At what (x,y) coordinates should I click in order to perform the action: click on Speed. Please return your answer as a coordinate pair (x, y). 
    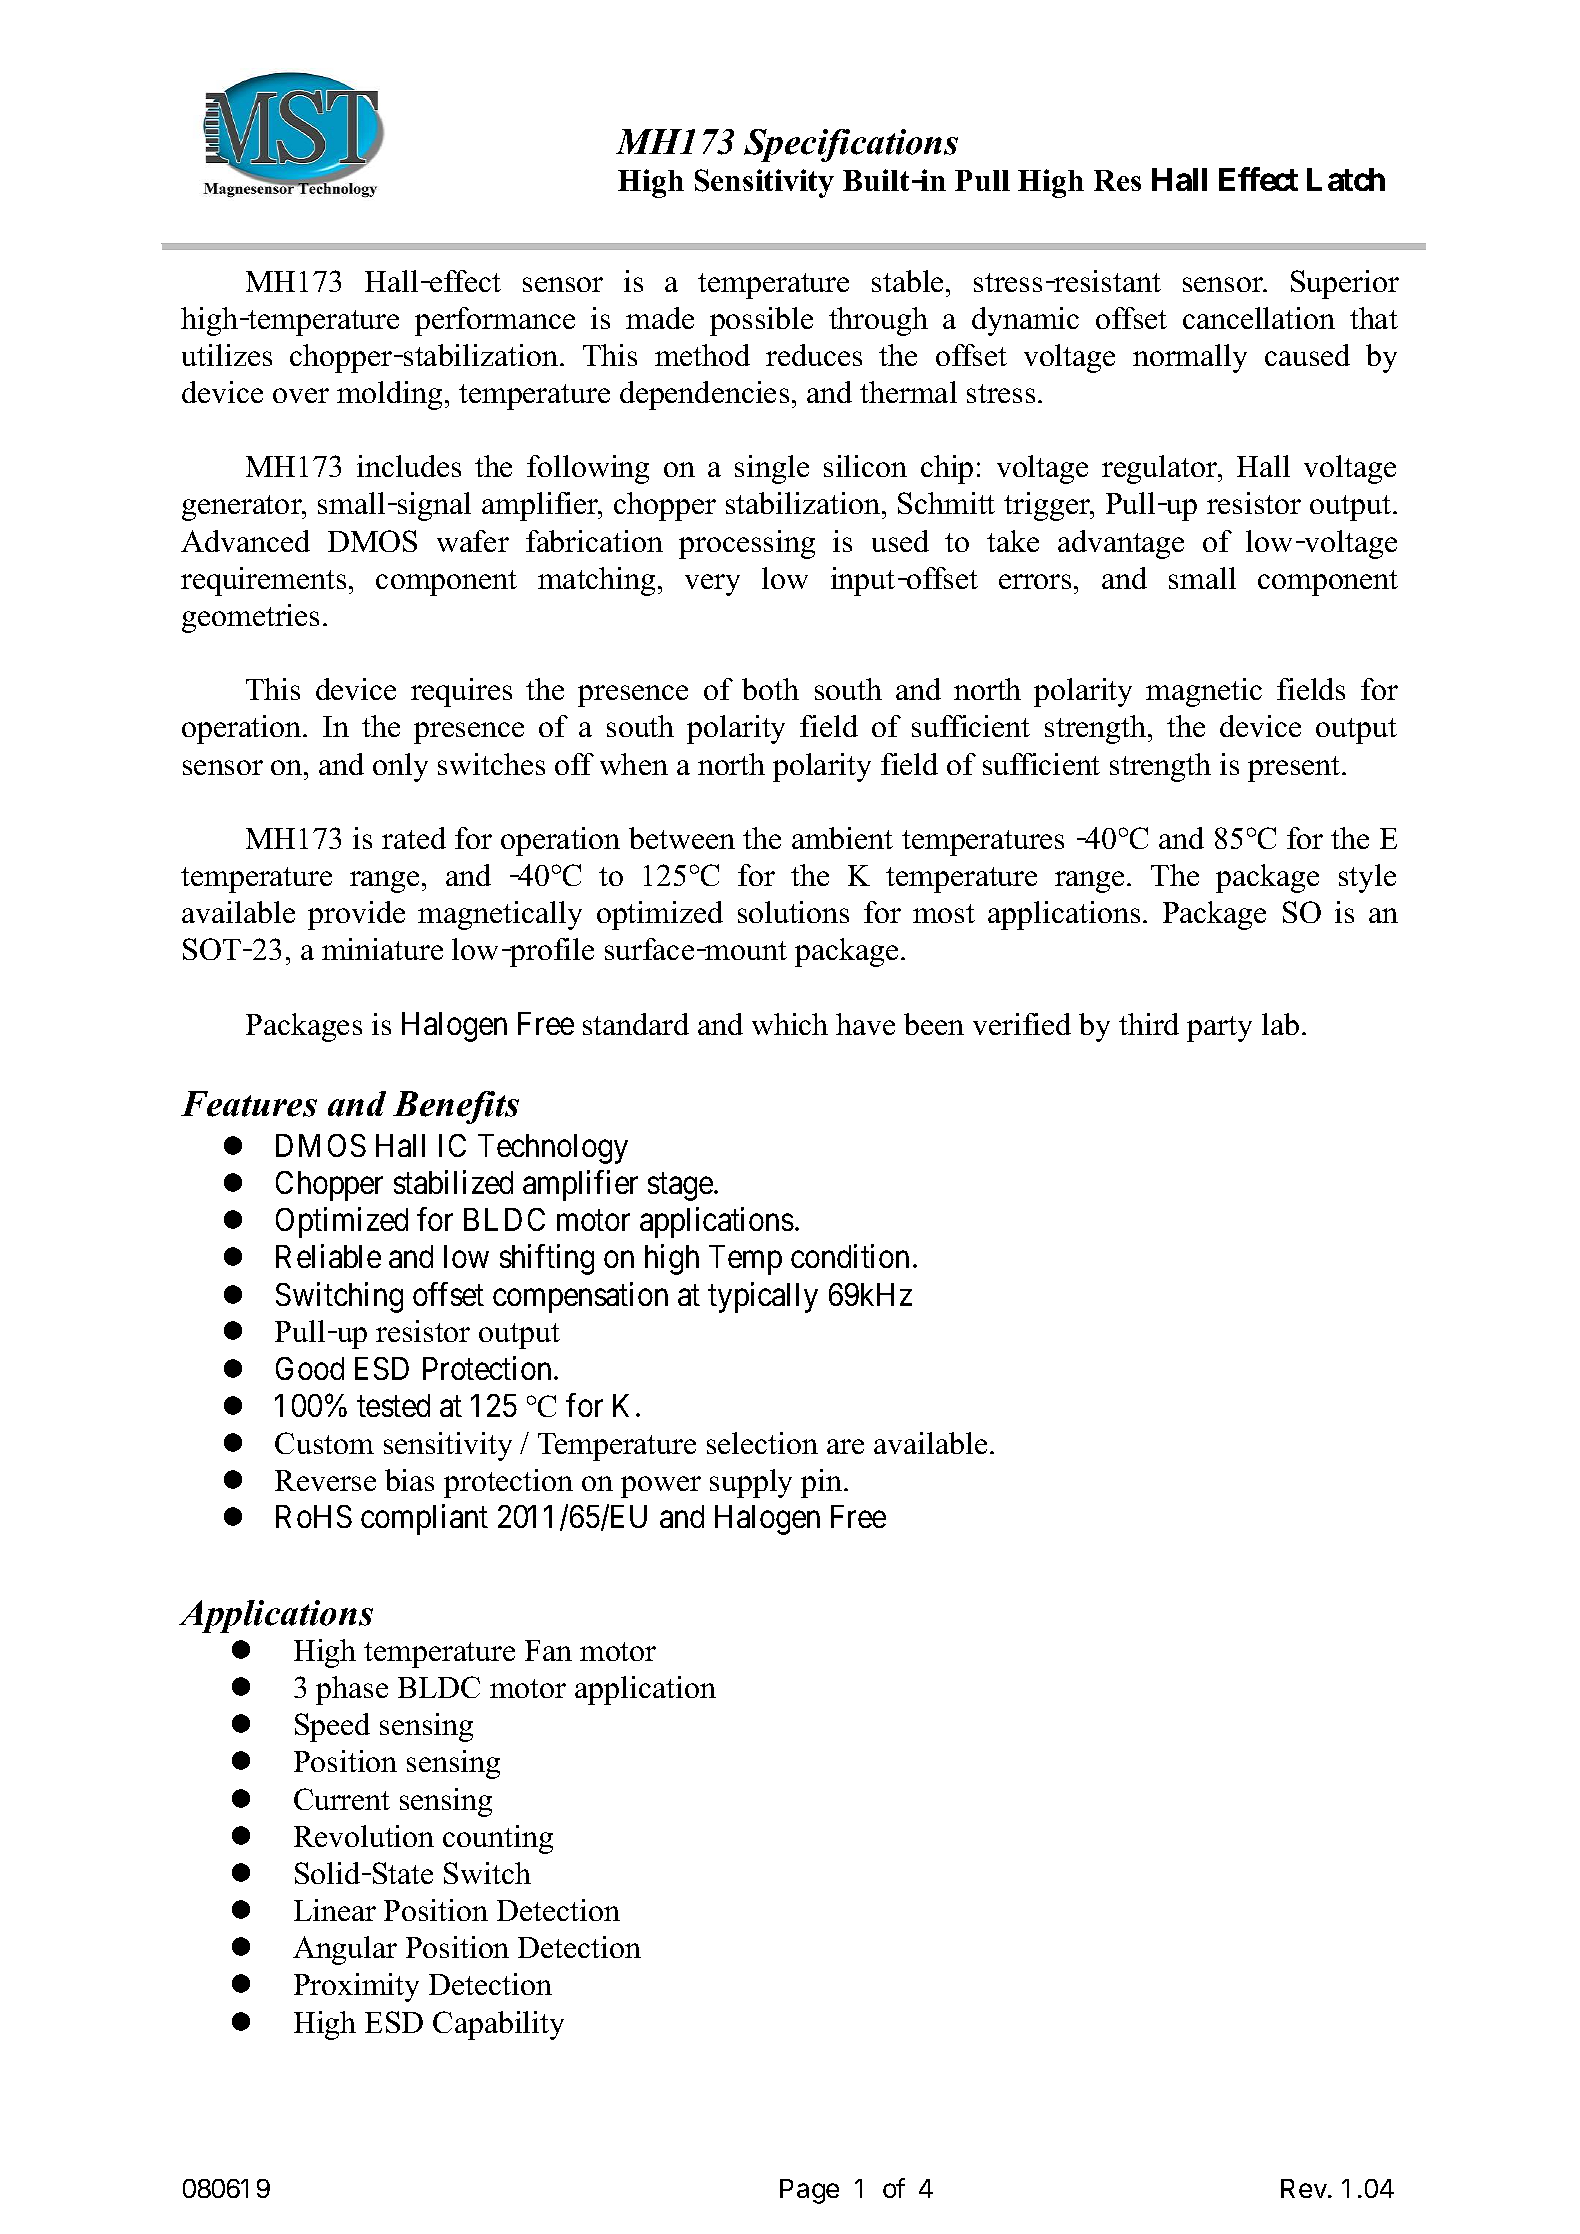
    Looking at the image, I should click on (332, 1727).
